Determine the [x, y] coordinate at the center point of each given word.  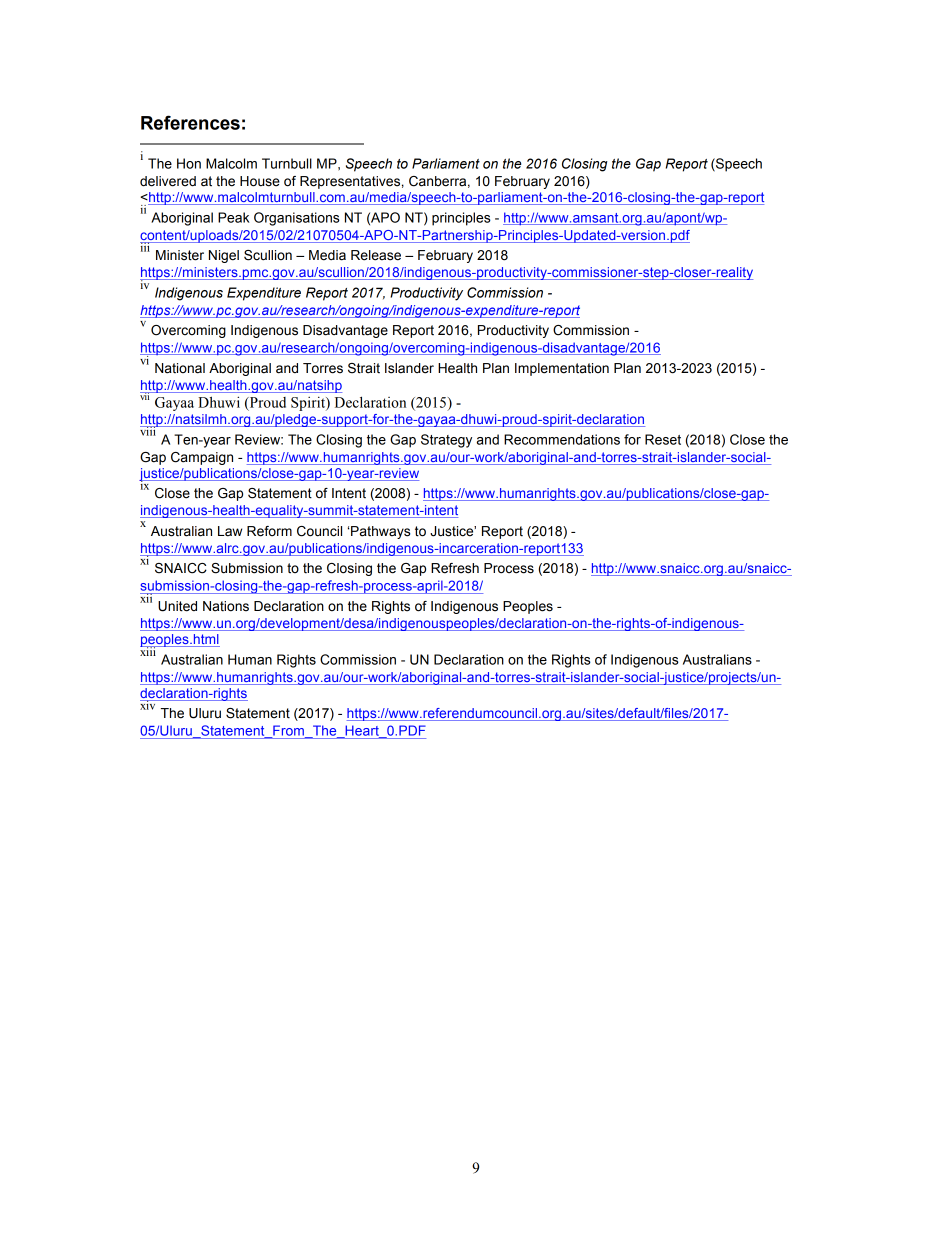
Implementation [562, 369]
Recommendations [562, 439]
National [180, 368]
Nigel [224, 256]
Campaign [202, 458]
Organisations [297, 219]
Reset [663, 439]
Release [376, 255]
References [190, 122]
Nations [226, 606]
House [260, 181]
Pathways [380, 532]
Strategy [446, 441]
